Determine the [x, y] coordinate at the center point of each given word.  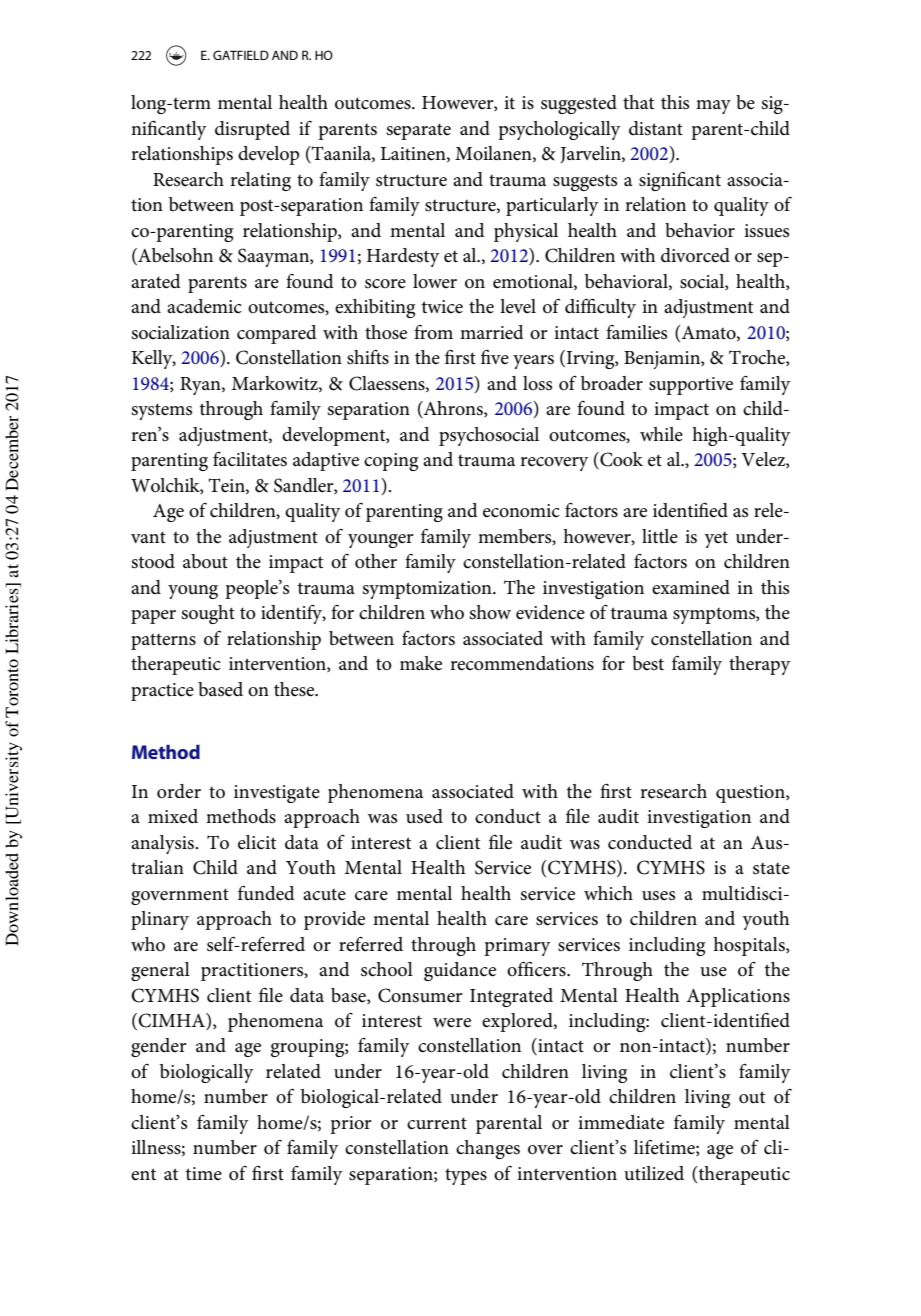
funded [266, 893]
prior [351, 1125]
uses [658, 896]
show [490, 612]
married [492, 332]
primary [517, 947]
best [648, 663]
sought [208, 614]
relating [260, 181]
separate [418, 131]
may [713, 107]
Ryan [201, 386]
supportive [691, 386]
